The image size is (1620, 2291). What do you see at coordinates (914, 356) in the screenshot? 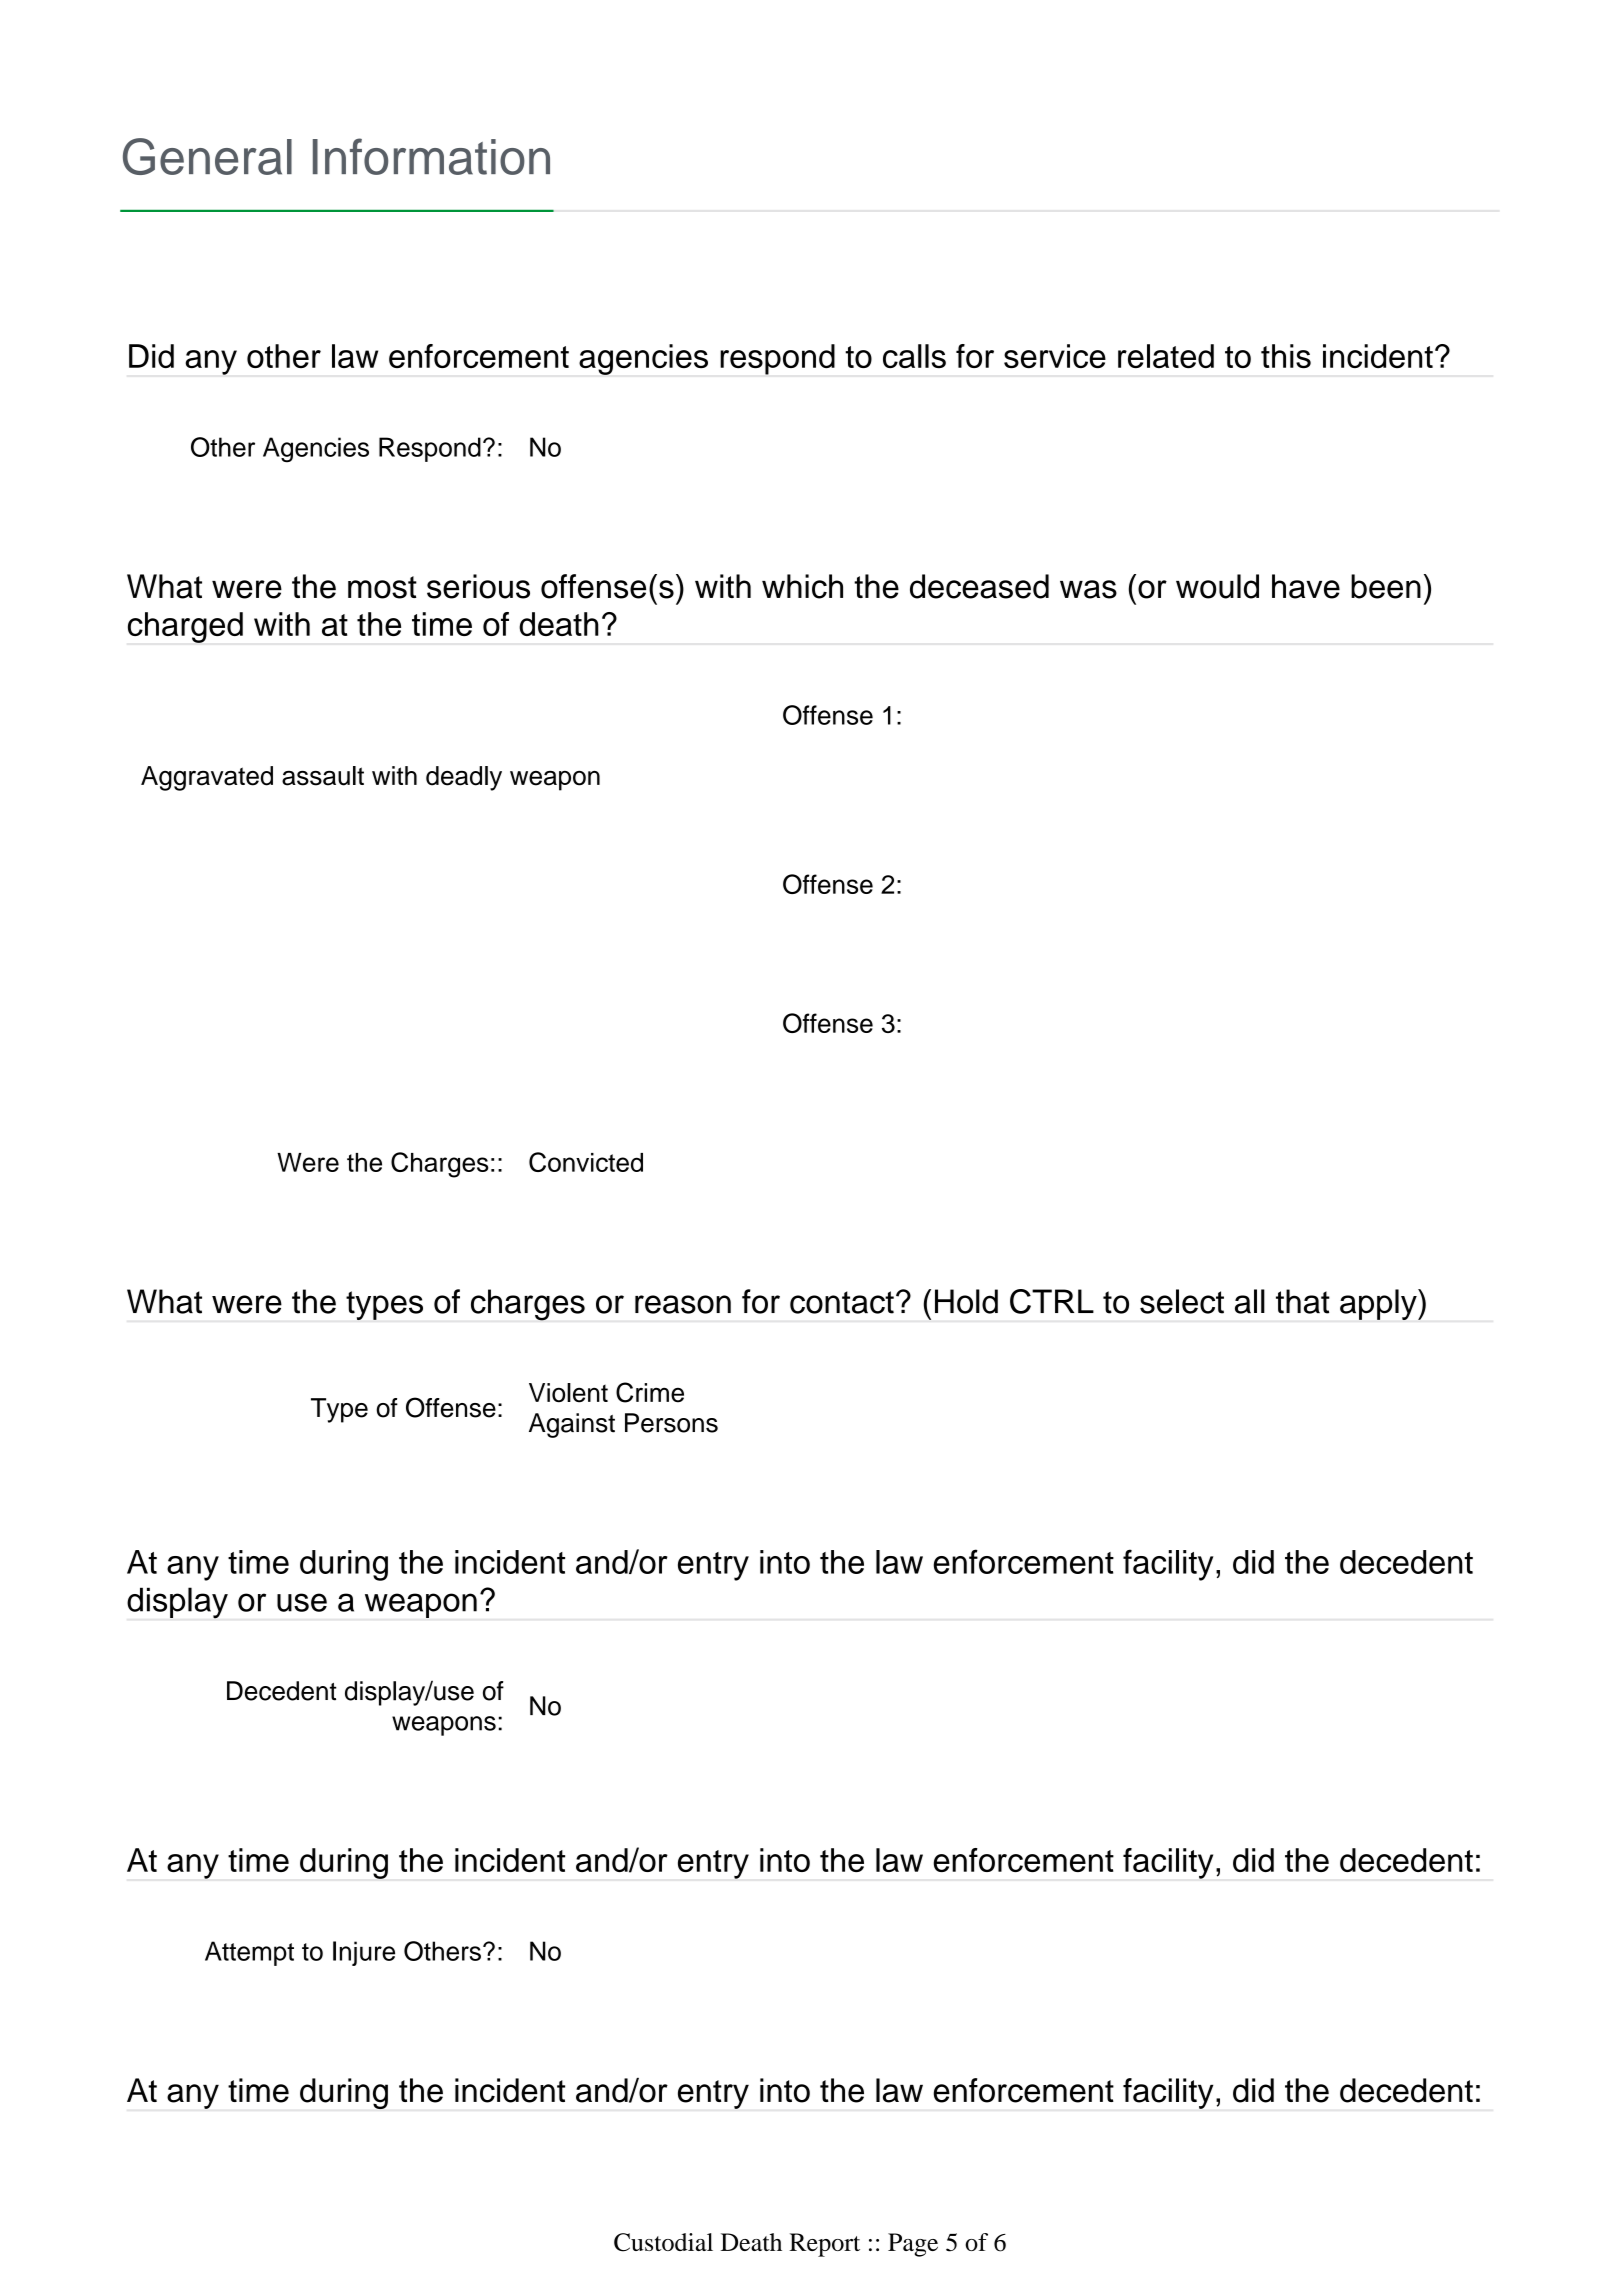
I see `calls` at bounding box center [914, 356].
